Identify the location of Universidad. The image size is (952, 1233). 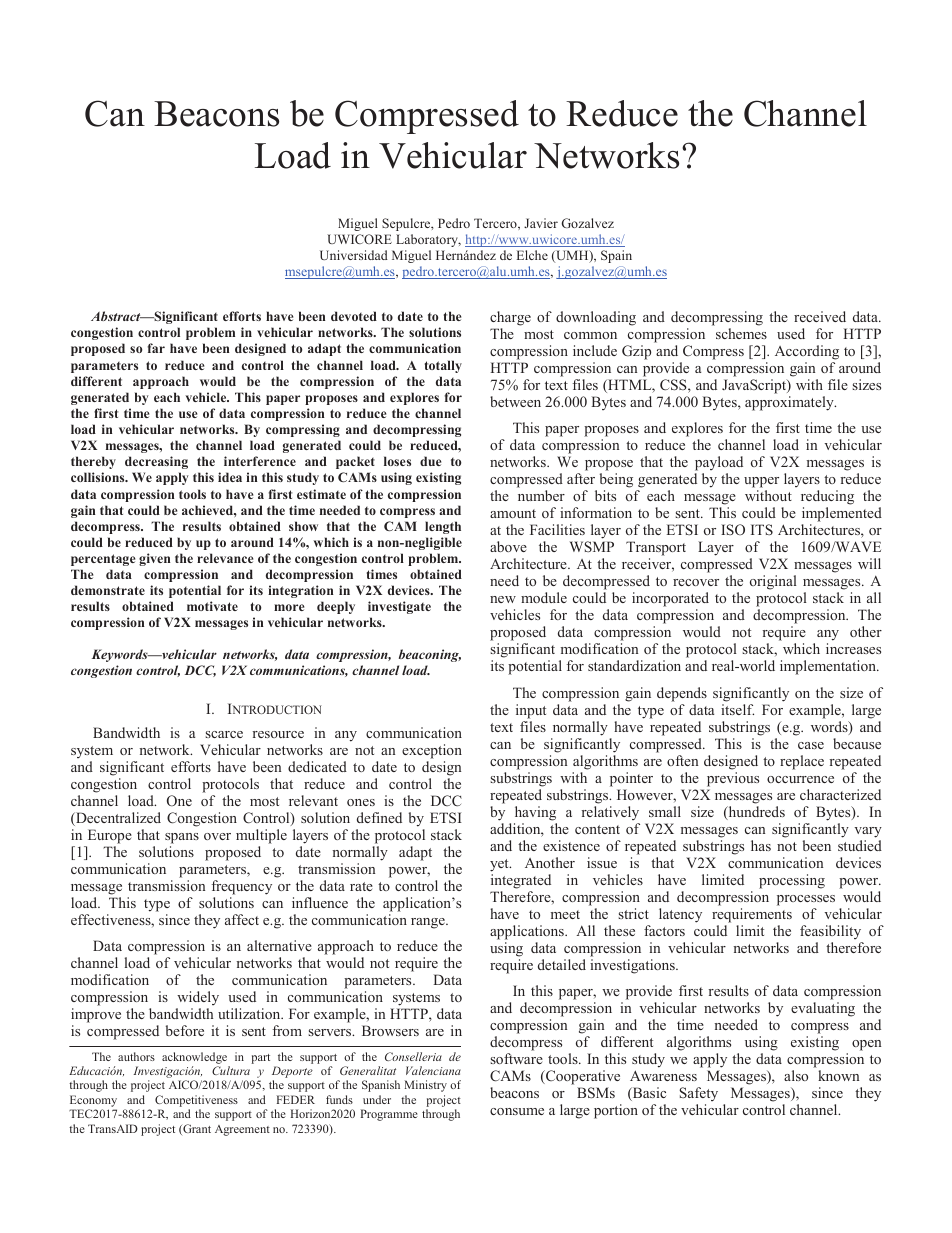
(354, 255).
